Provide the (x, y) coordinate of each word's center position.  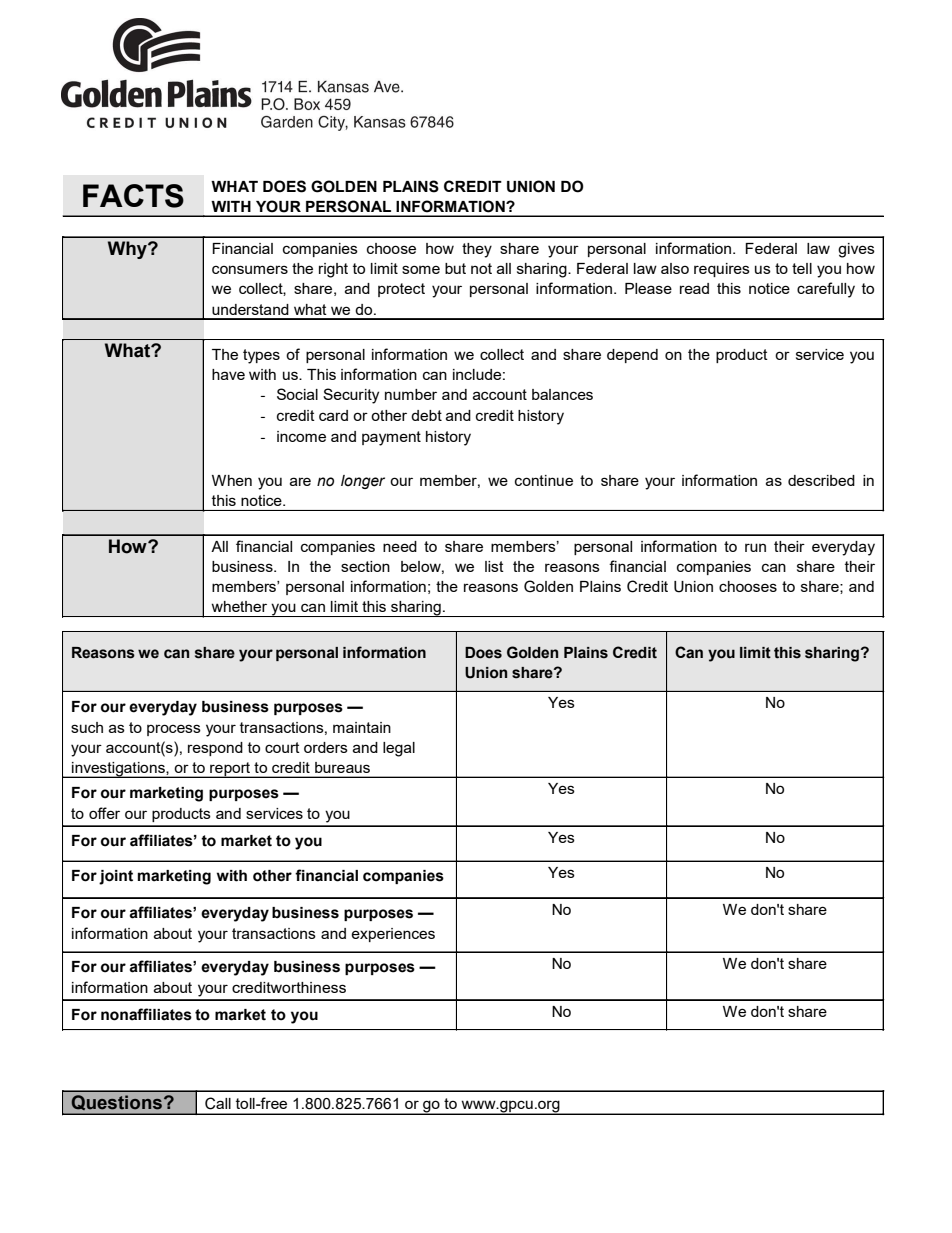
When (232, 480)
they (477, 250)
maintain (362, 727)
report (230, 770)
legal (399, 749)
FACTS (133, 196)
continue (544, 480)
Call (218, 1103)
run (755, 547)
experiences (393, 935)
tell (802, 268)
